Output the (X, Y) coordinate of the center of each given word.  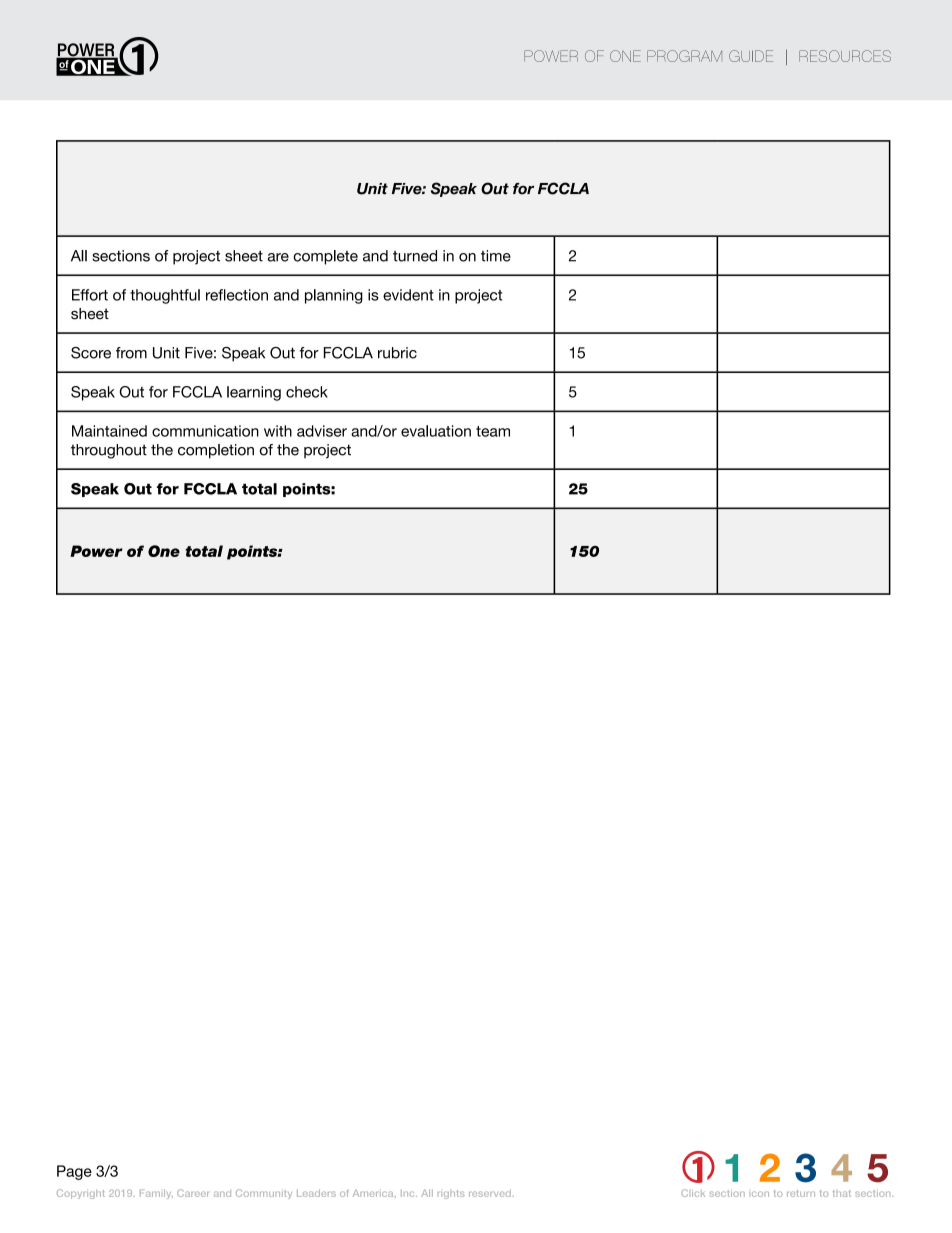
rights (451, 1194)
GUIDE (751, 56)
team (493, 431)
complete (325, 257)
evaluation (436, 431)
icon (760, 1194)
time (496, 256)
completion (216, 451)
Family (156, 1194)
